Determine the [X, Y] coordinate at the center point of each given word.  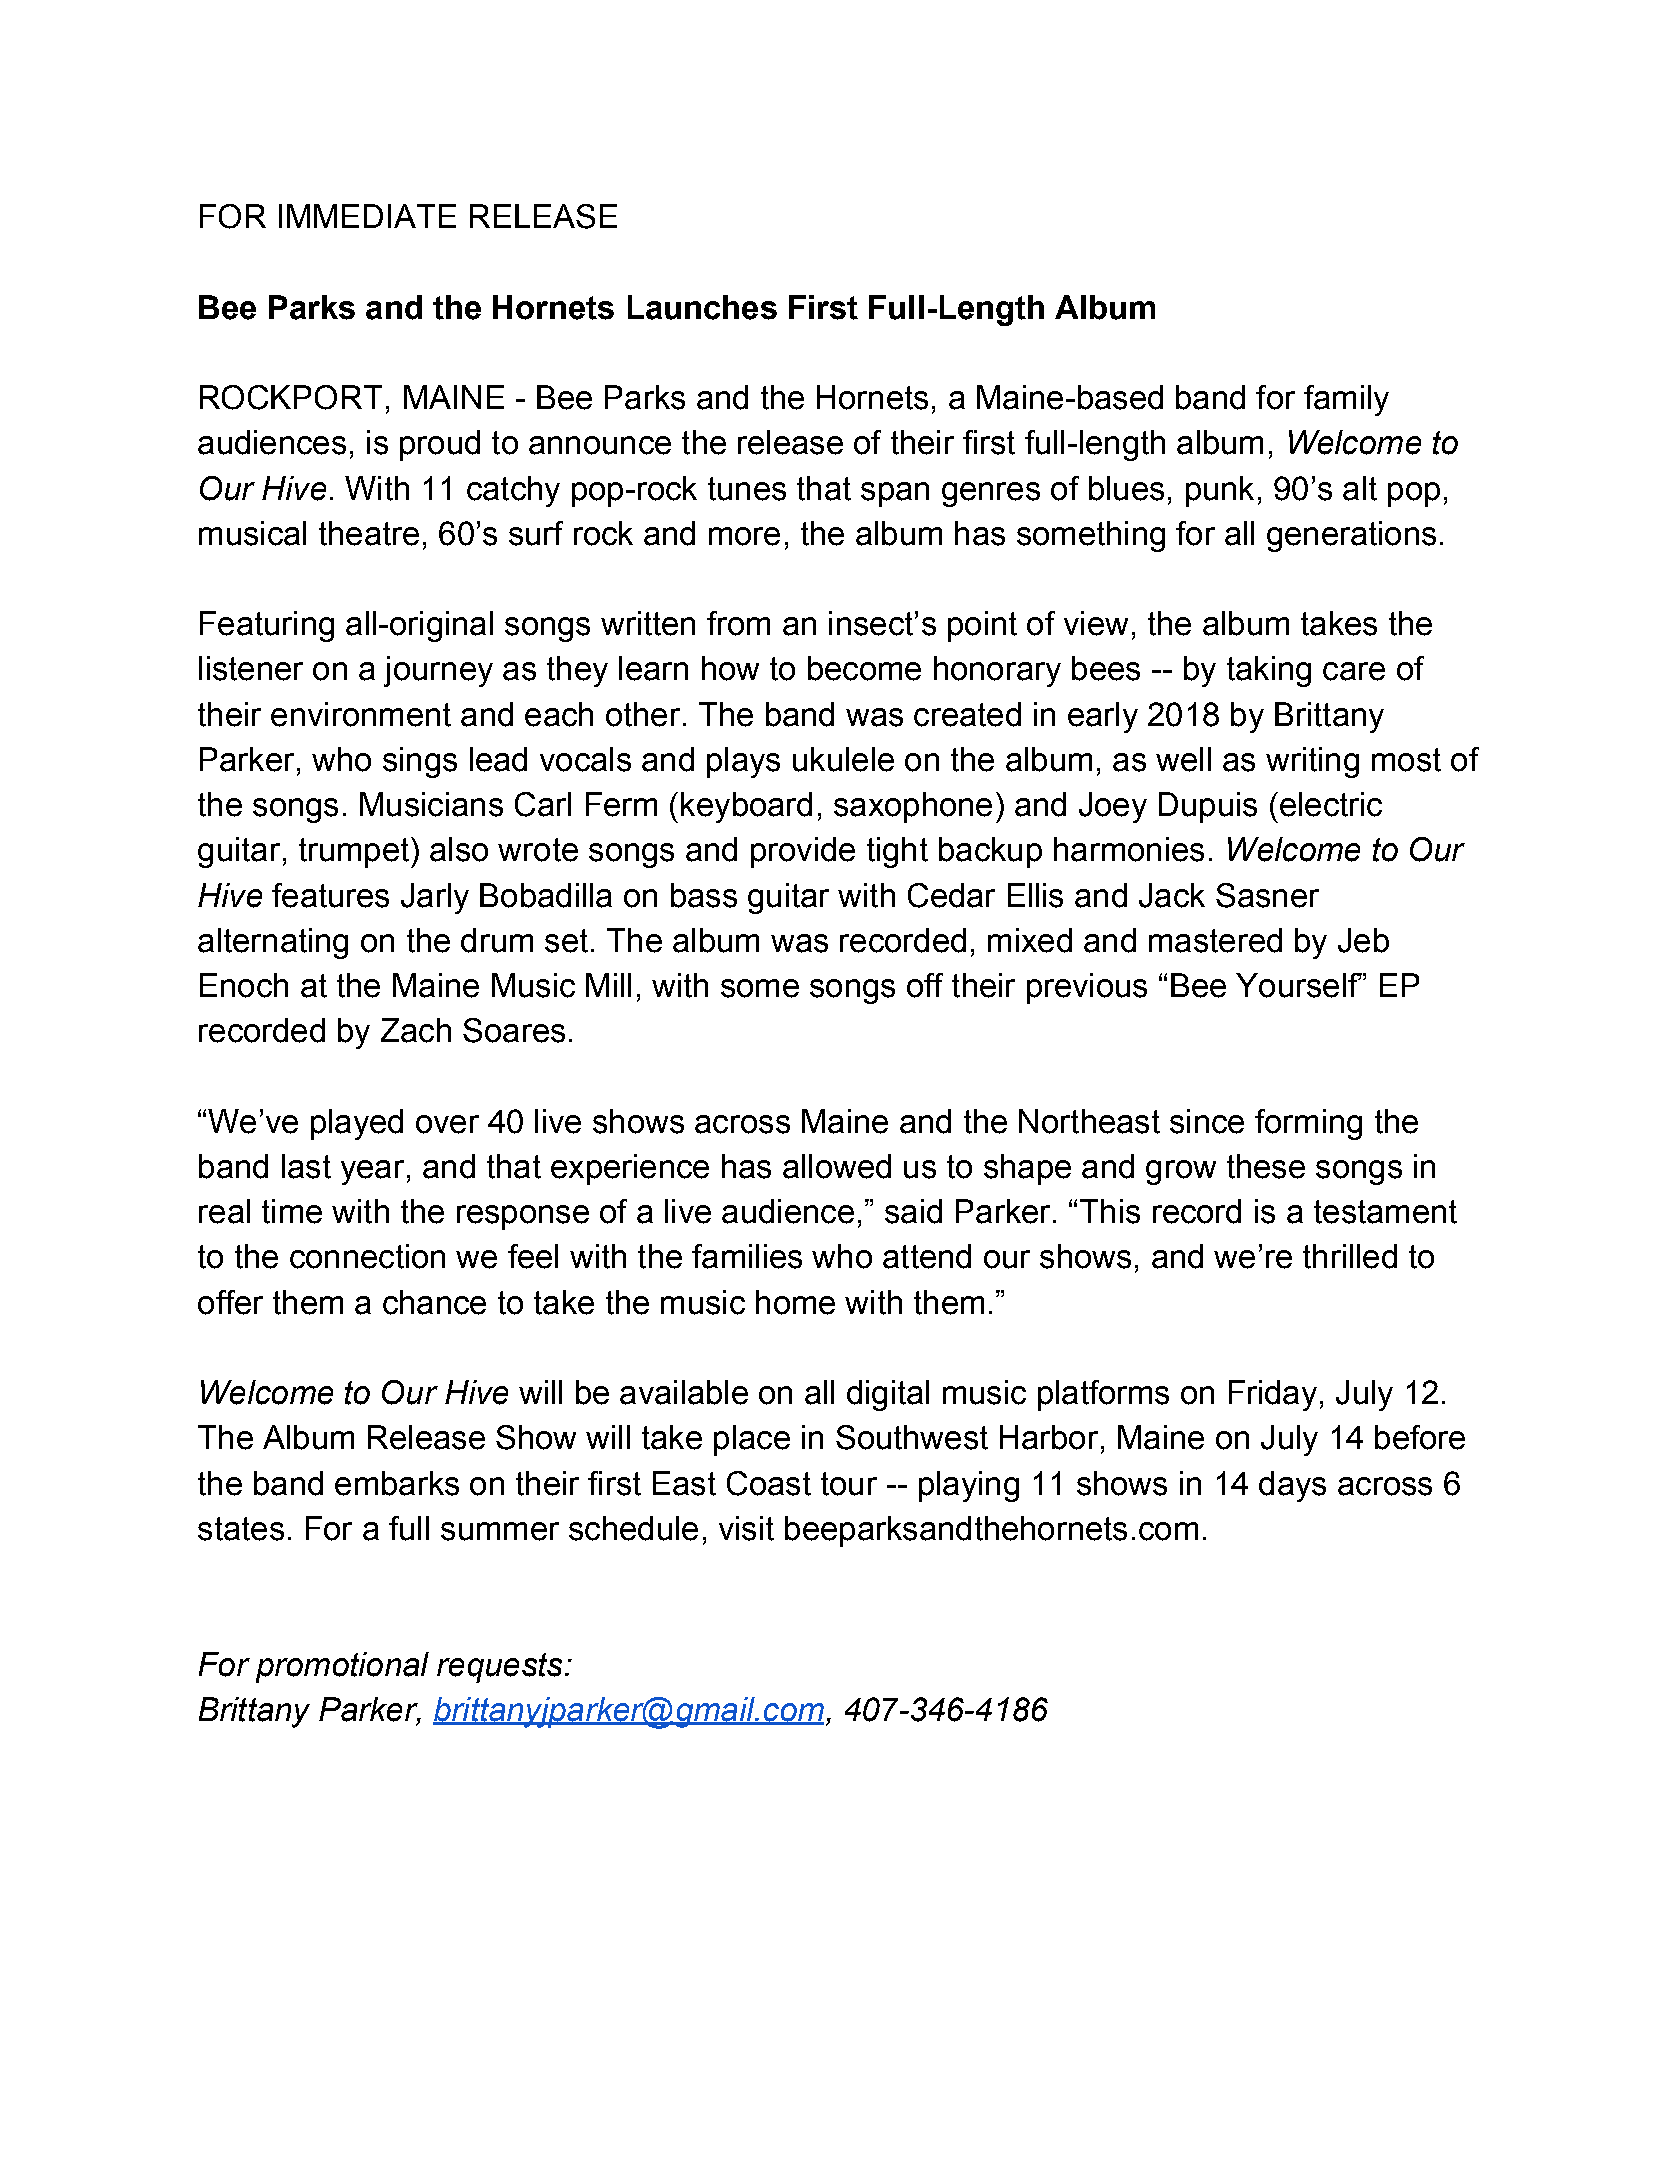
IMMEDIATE [367, 216]
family [1346, 400]
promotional [342, 1667]
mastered [1215, 940]
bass [704, 895]
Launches [702, 307]
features [330, 895]
